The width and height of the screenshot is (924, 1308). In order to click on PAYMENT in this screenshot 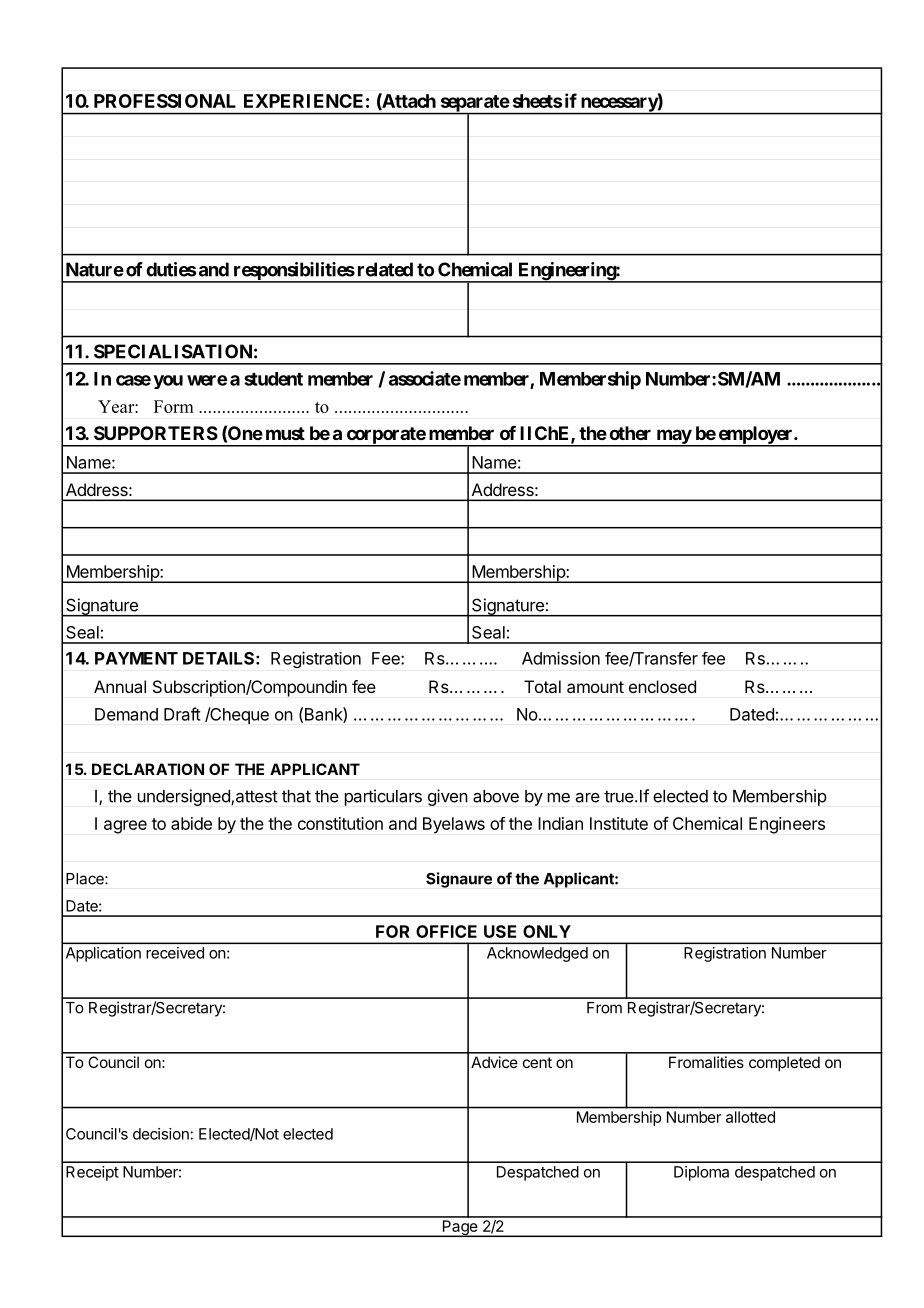, I will do `click(136, 658)`.
